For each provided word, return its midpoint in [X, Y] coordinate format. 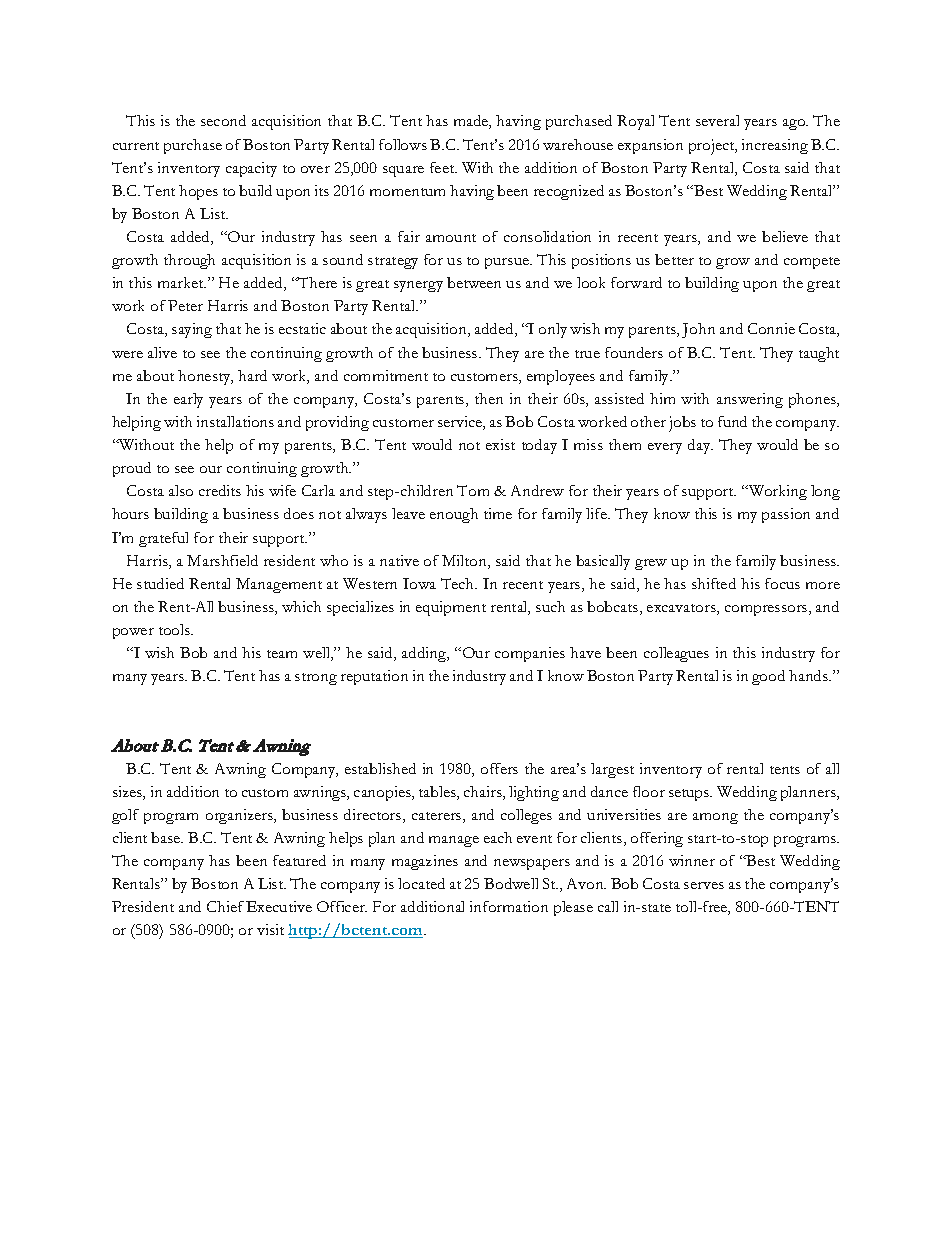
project [713, 147]
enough [454, 515]
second [223, 120]
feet [443, 167]
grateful [163, 539]
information [509, 906]
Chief [225, 906]
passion [786, 515]
